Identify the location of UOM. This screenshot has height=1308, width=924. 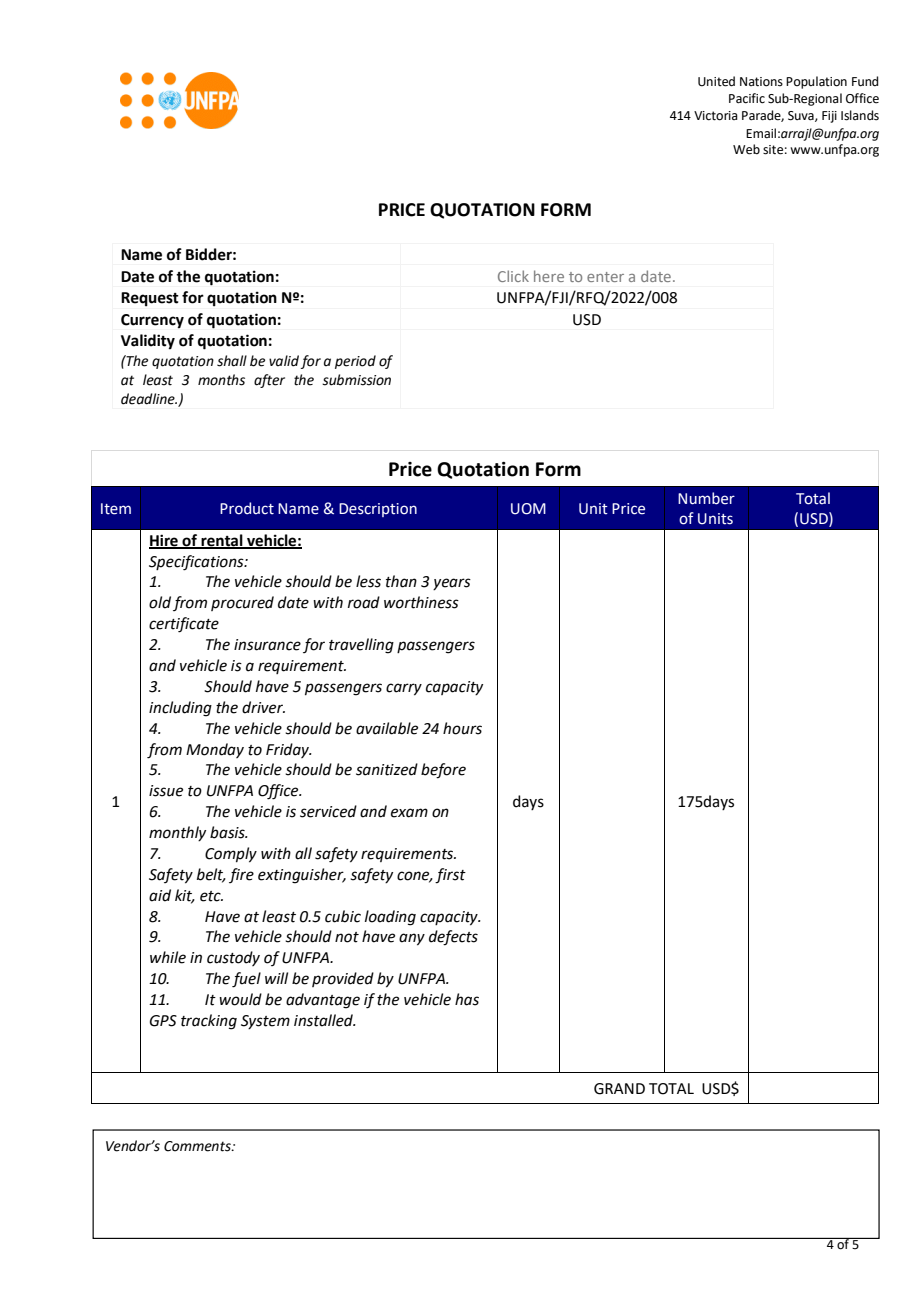
(528, 509).
